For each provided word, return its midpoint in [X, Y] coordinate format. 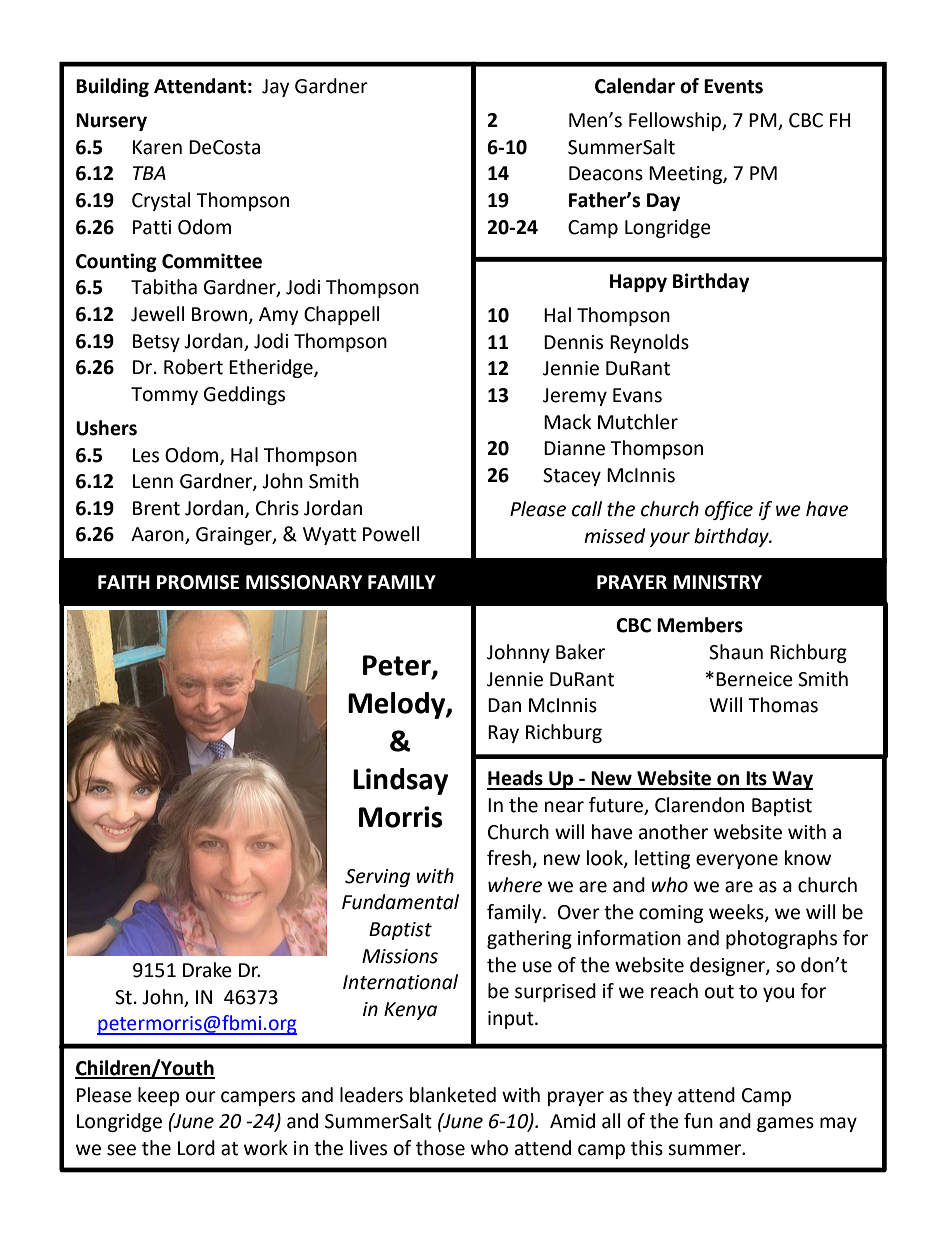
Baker [580, 652]
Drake [207, 970]
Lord [196, 1148]
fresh [509, 858]
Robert [193, 367]
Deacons [606, 173]
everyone [737, 861]
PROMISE [198, 582]
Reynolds [649, 343]
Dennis [573, 342]
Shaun [736, 652]
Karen [157, 147]
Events [733, 86]
